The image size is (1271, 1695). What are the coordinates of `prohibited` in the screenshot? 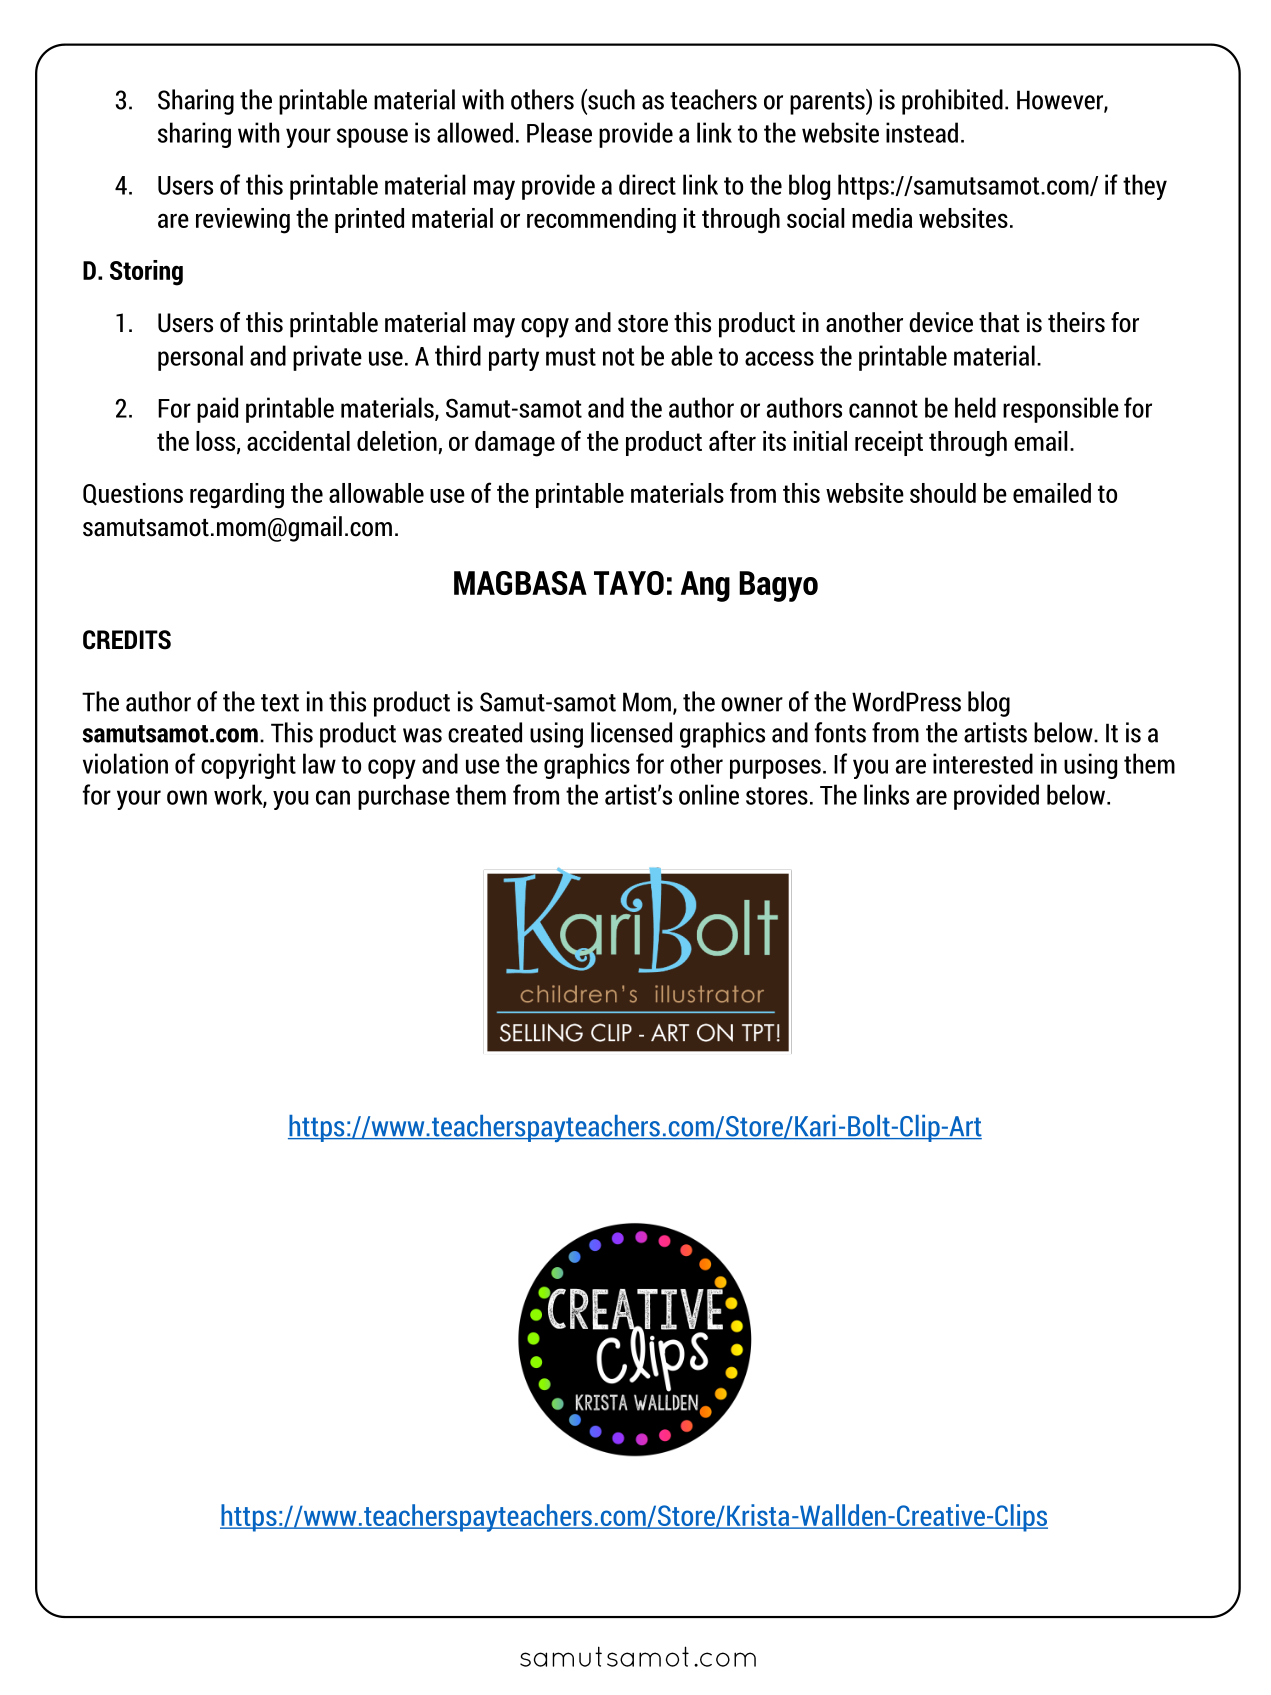 It's located at (952, 102).
